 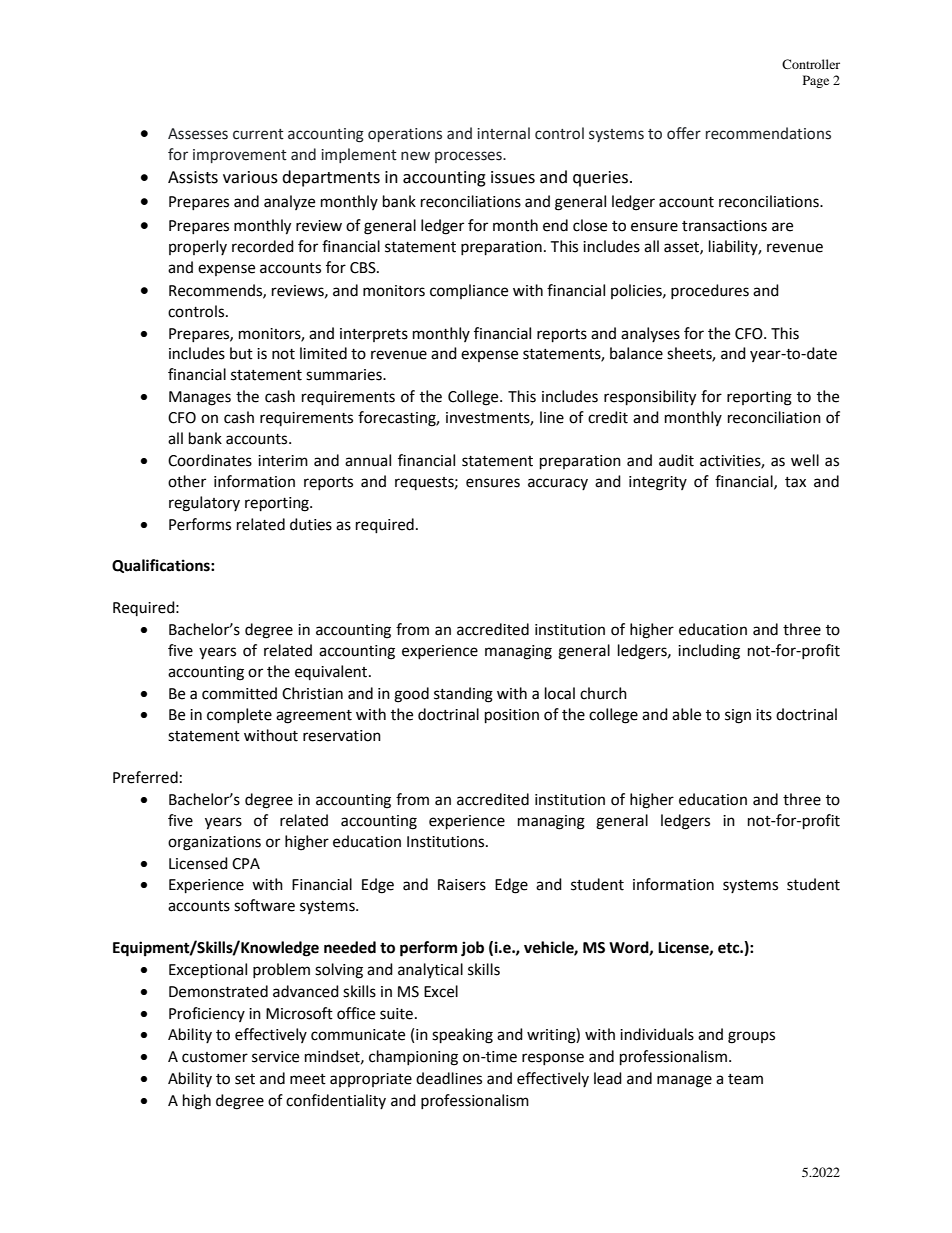 I want to click on accuracy, so click(x=558, y=484).
